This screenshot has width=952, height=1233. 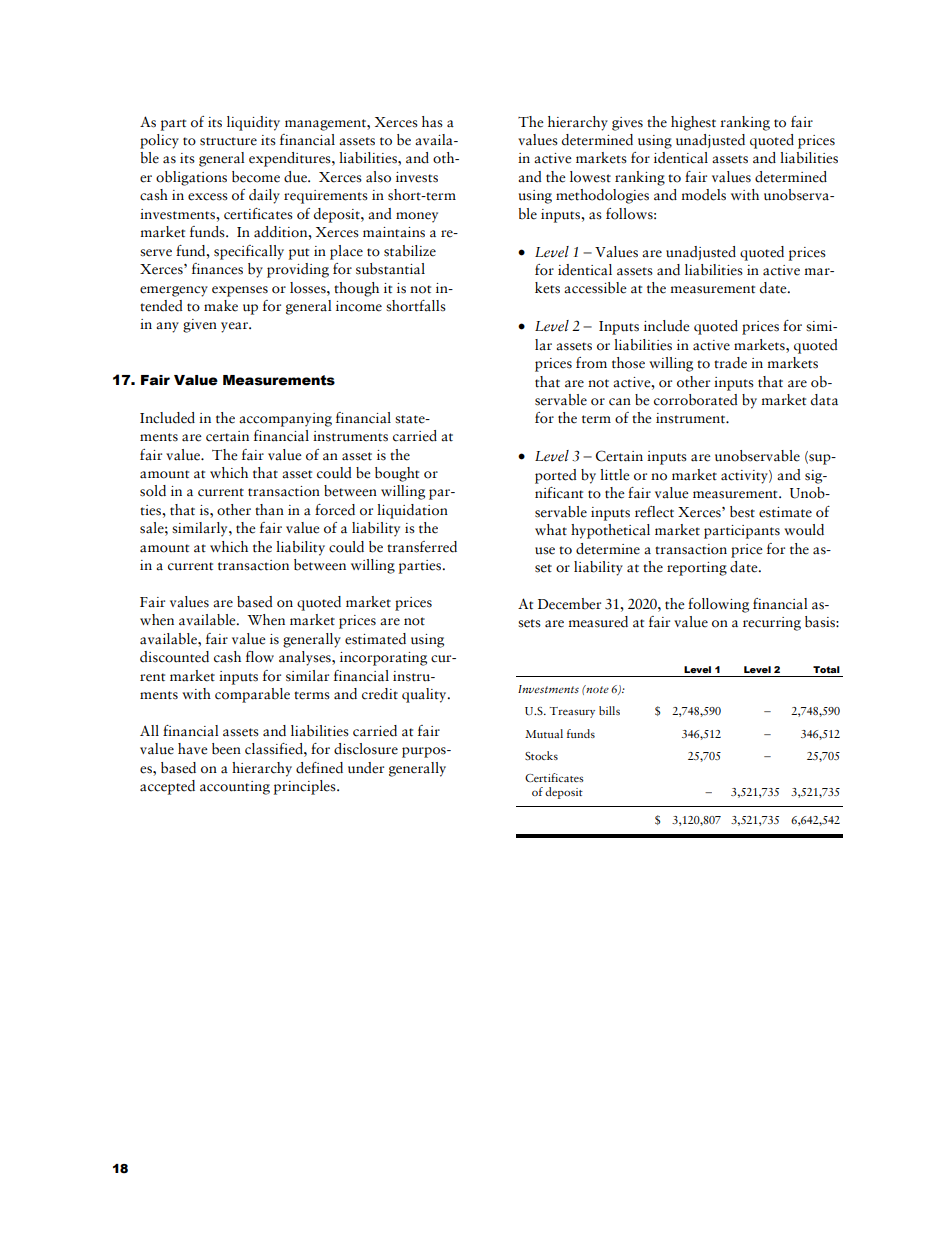 What do you see at coordinates (228, 141) in the screenshot?
I see `structure` at bounding box center [228, 141].
